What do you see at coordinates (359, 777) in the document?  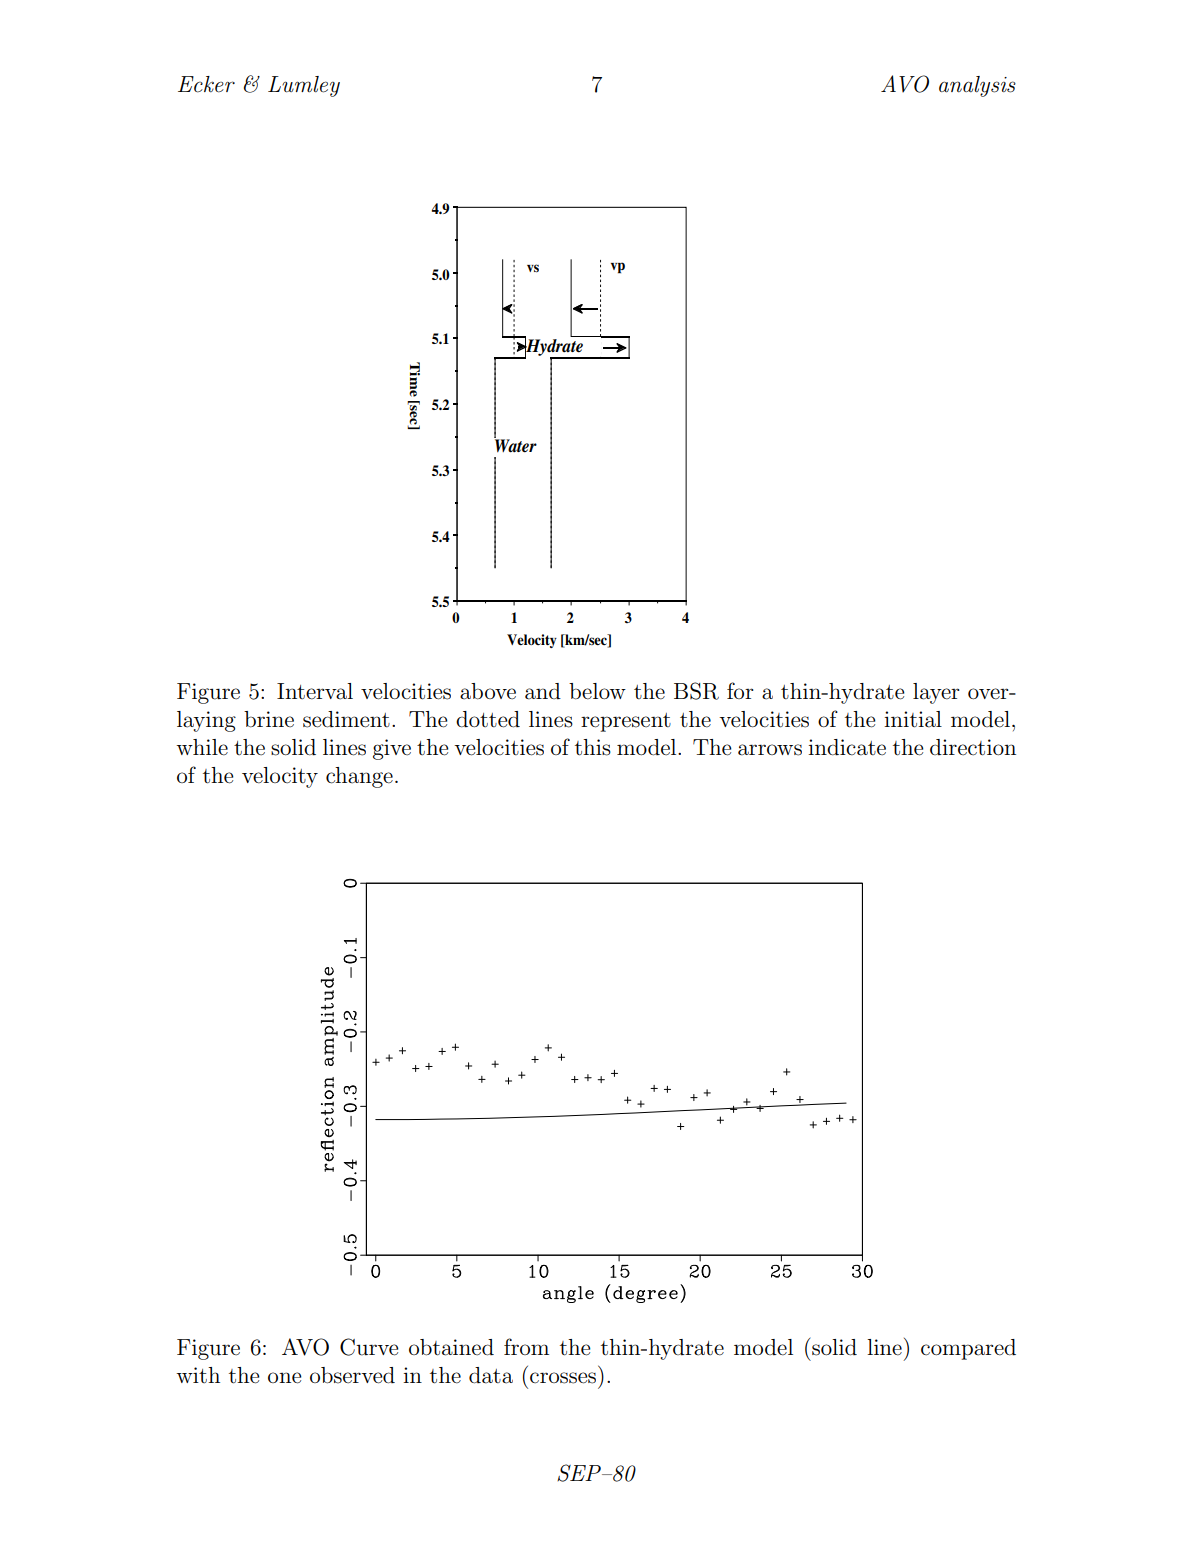 I see `change` at bounding box center [359, 777].
